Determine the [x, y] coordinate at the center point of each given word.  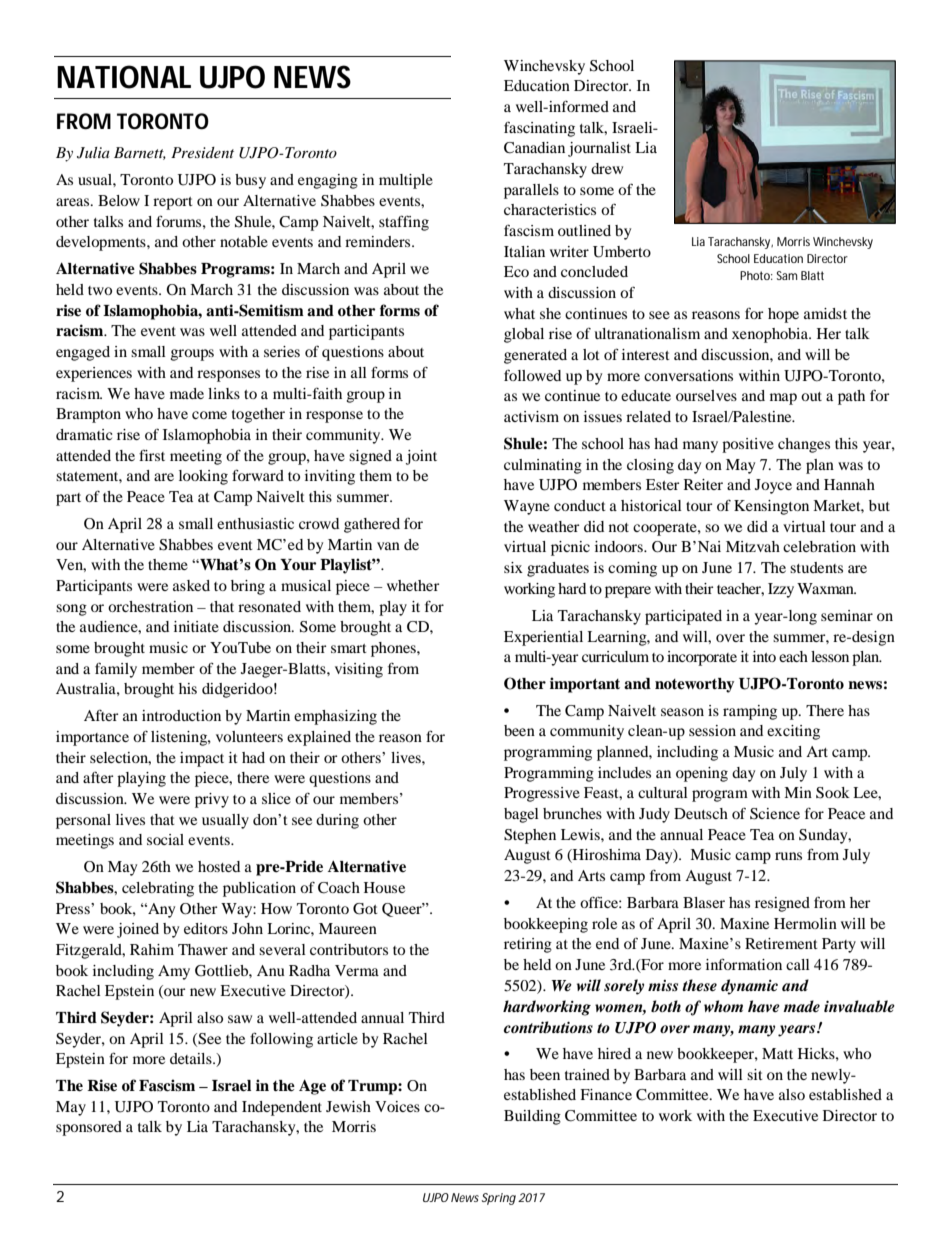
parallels [531, 191]
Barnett [140, 153]
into [764, 656]
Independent [282, 1108]
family [116, 670]
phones [394, 649]
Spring [499, 1199]
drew [607, 168]
